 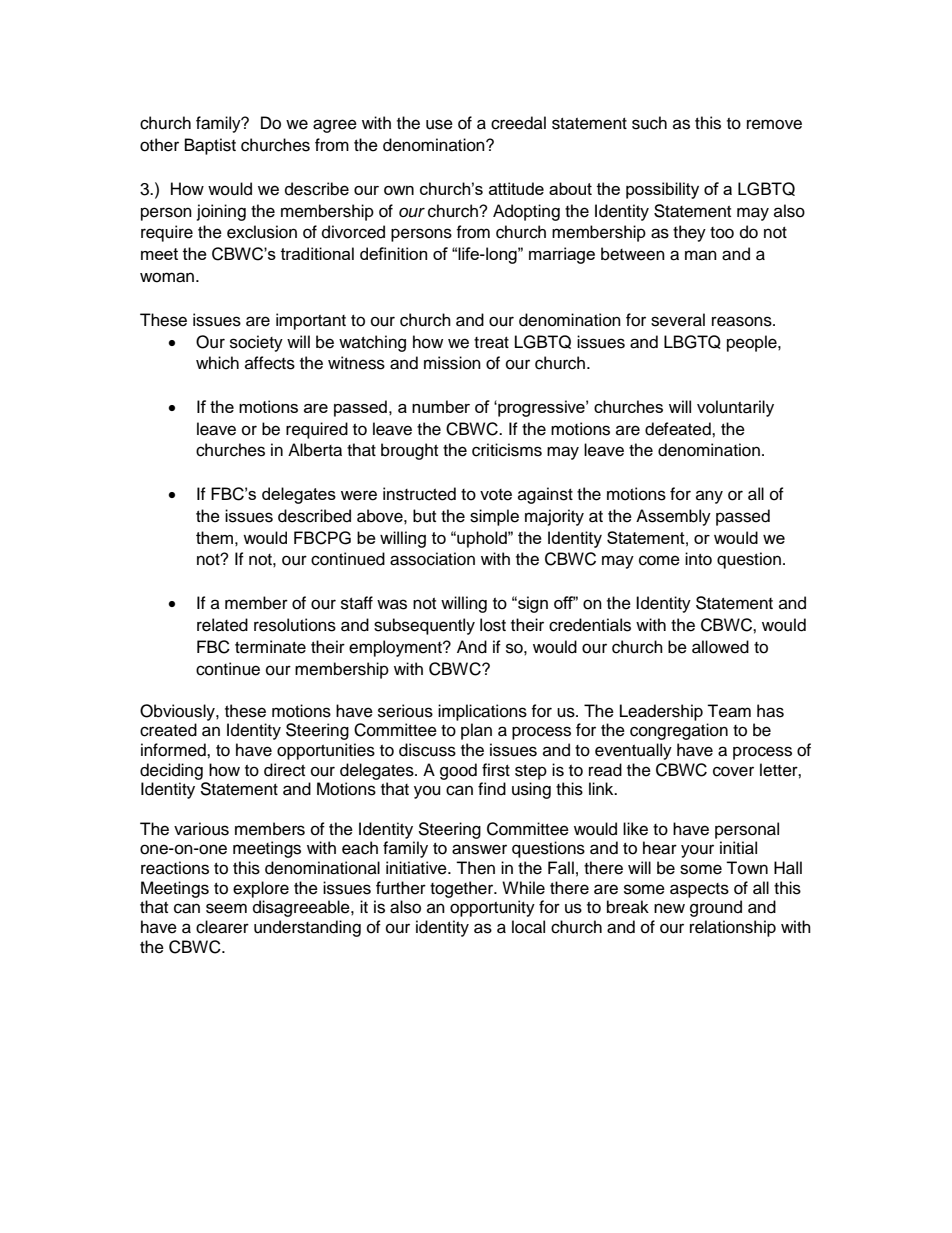 What do you see at coordinates (673, 517) in the page?
I see `Assembly` at bounding box center [673, 517].
